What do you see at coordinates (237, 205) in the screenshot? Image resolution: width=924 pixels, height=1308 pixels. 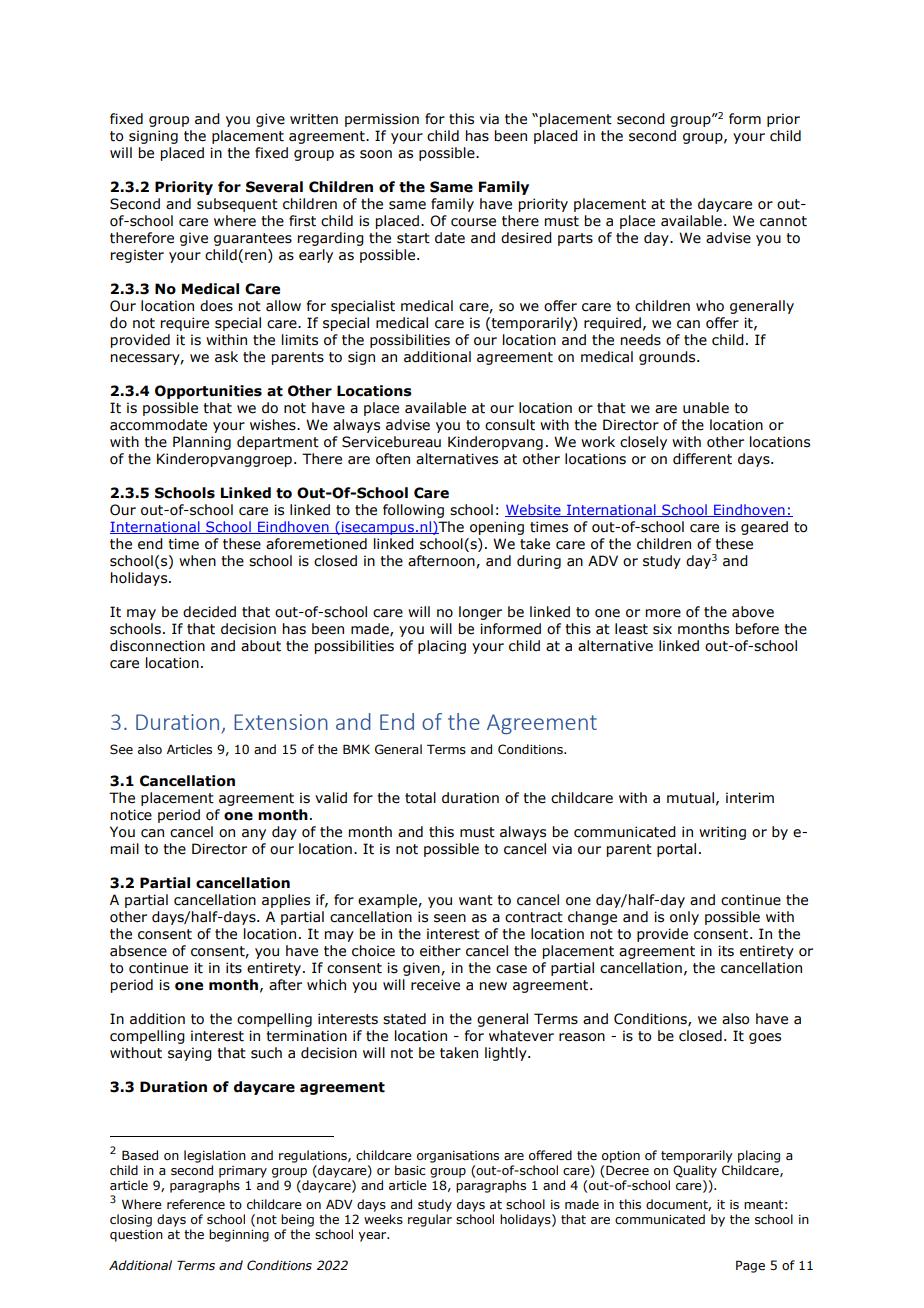 I see `subsequent` at bounding box center [237, 205].
